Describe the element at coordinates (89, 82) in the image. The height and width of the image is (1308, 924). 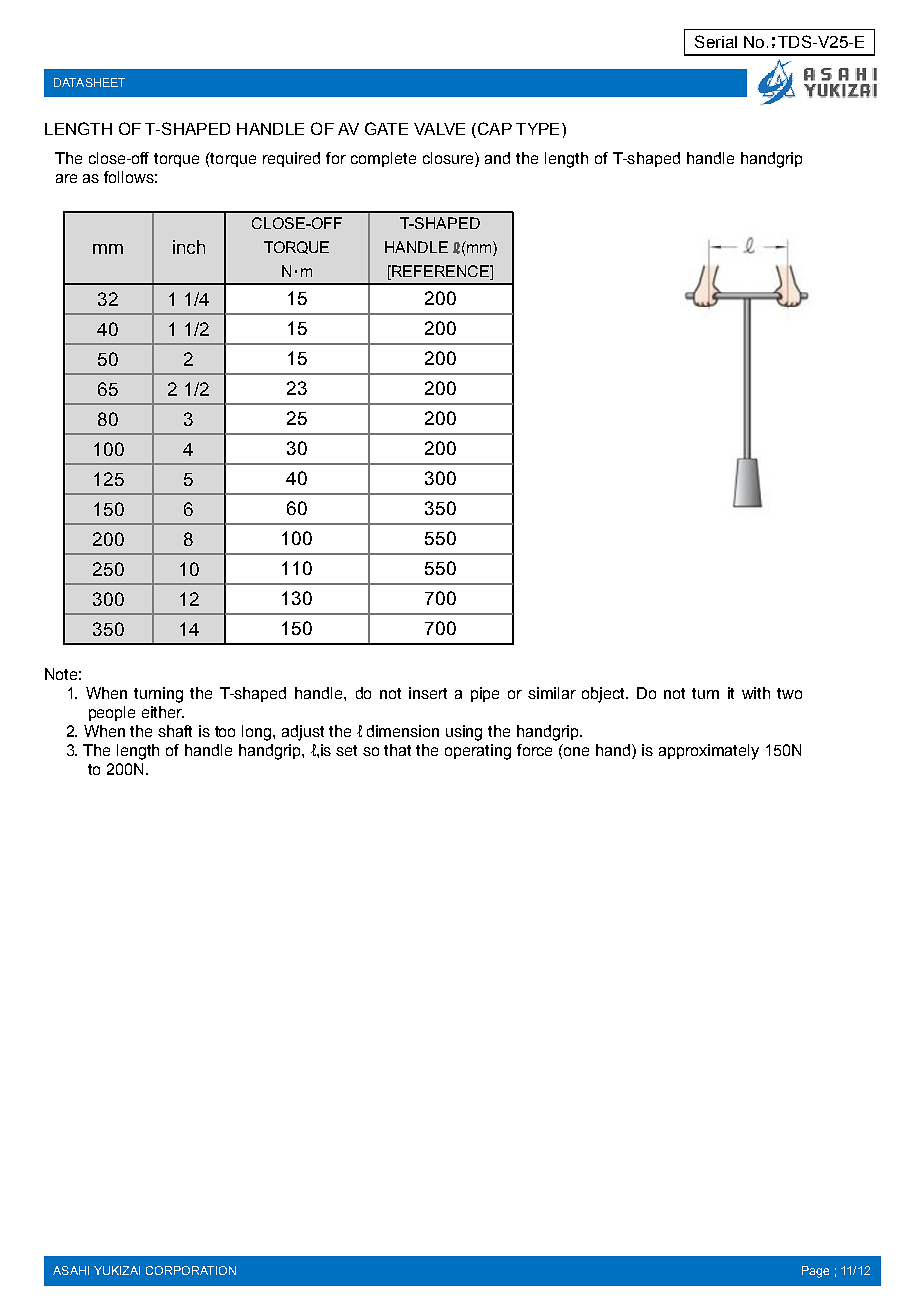
I see `DATASHEET` at that location.
